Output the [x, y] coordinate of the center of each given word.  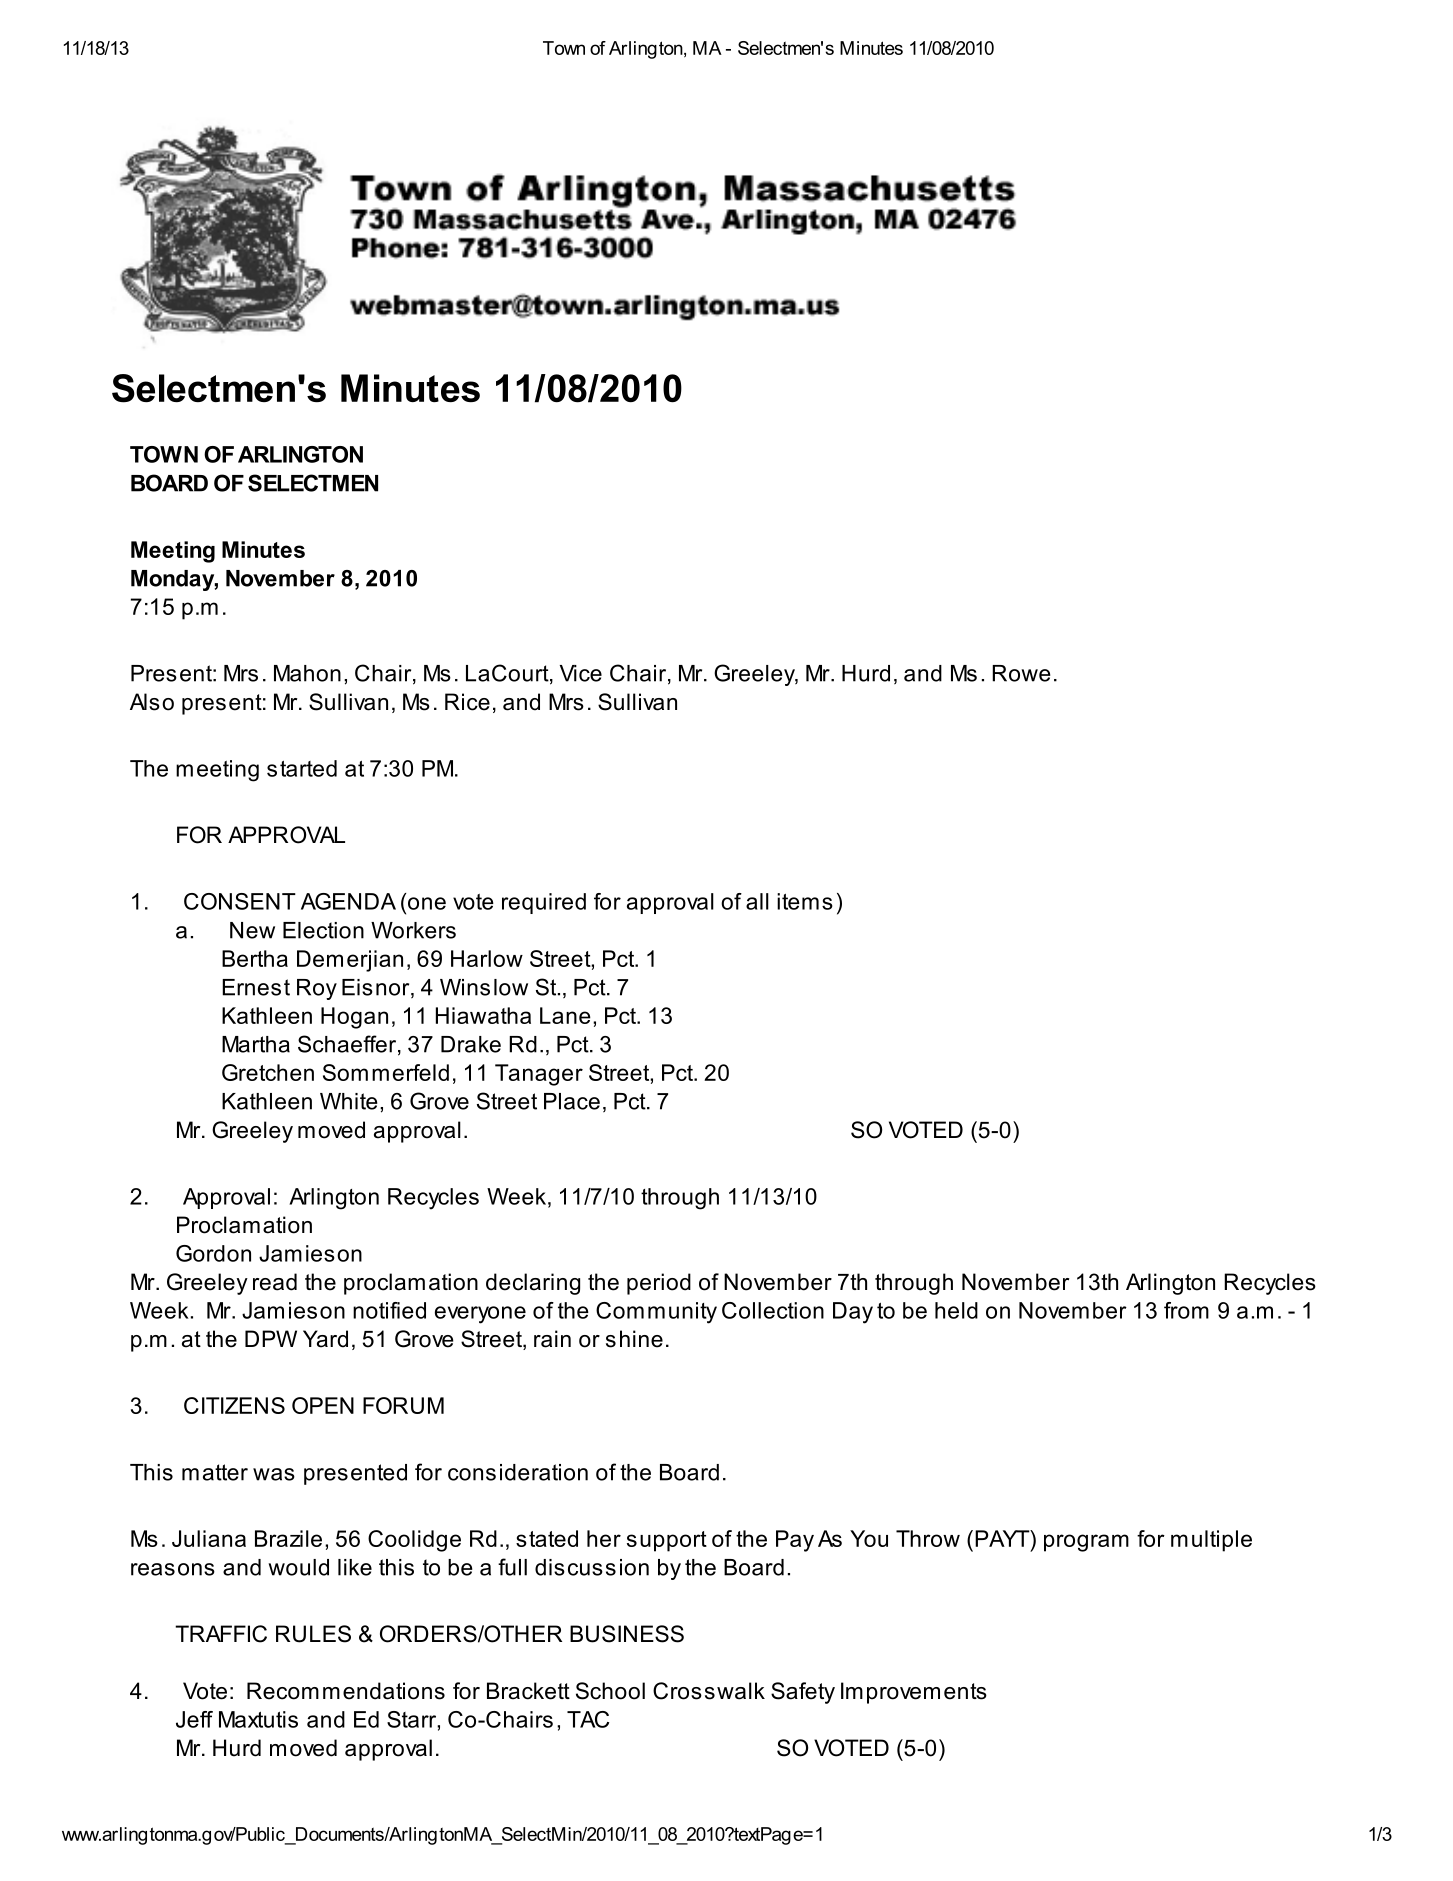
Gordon [213, 1253]
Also [152, 702]
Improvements [914, 1693]
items [805, 901]
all [757, 901]
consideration [518, 1472]
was [274, 1474]
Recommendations [346, 1691]
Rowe [1021, 673]
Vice [581, 673]
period [659, 1284]
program [1086, 1543]
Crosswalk [709, 1691]
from [1186, 1310]
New [252, 930]
